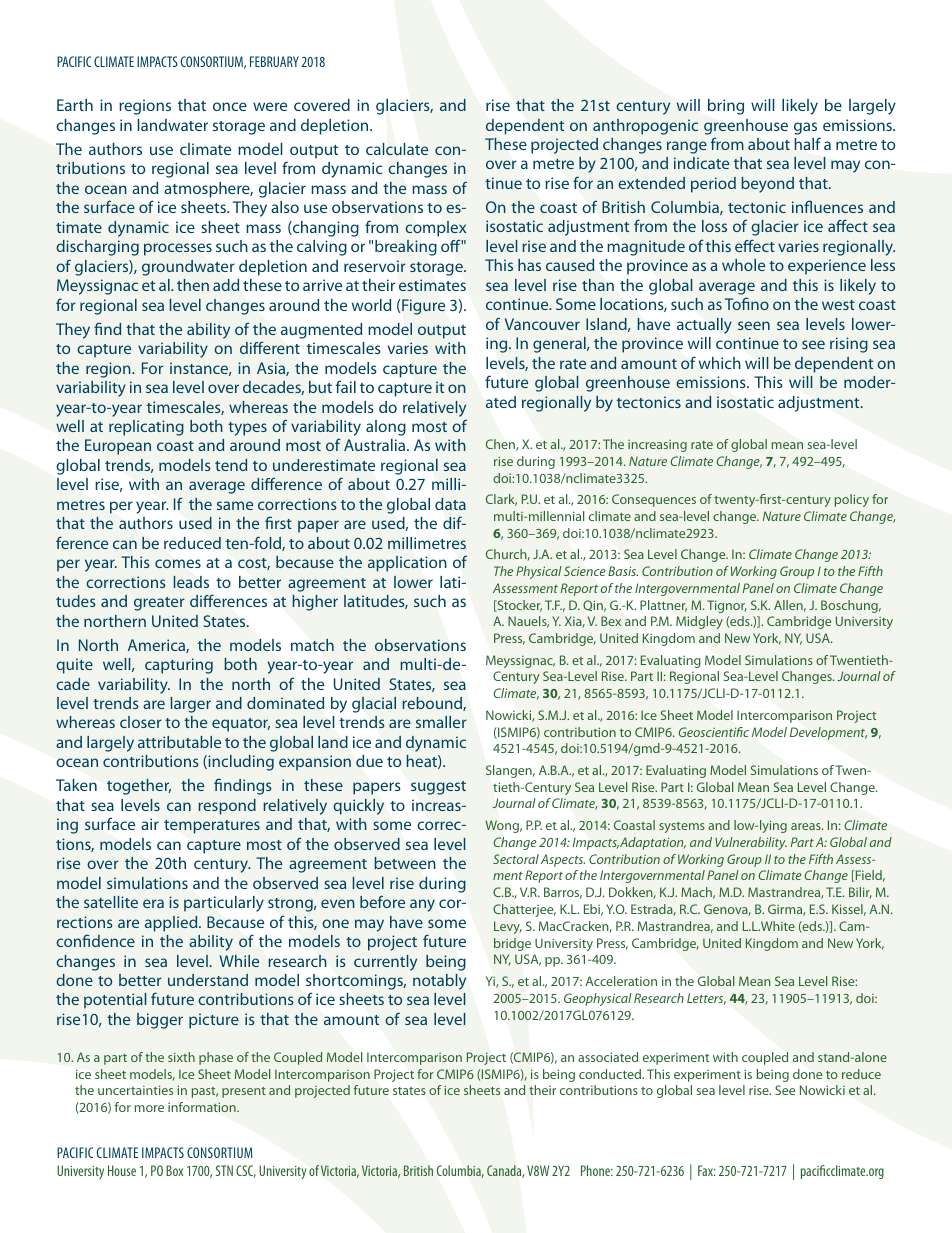 This screenshot has width=952, height=1233. I want to click on systems, so click(682, 827).
